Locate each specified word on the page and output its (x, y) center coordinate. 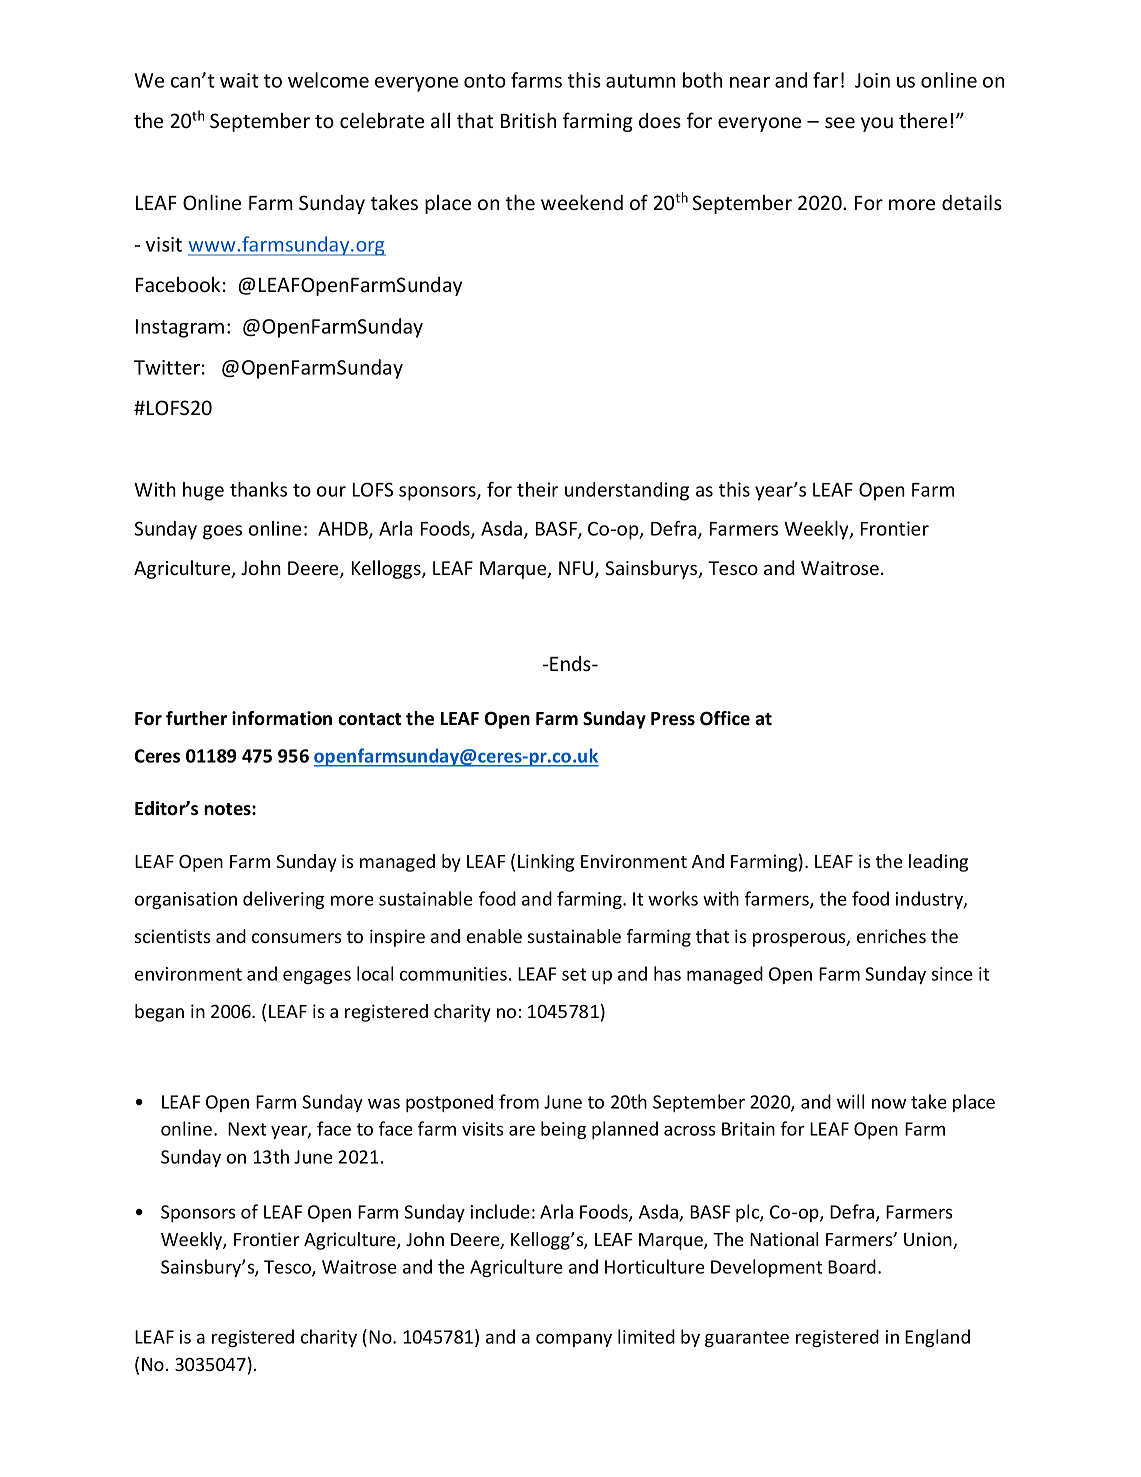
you (877, 124)
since (952, 974)
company (574, 1340)
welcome (328, 80)
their (537, 489)
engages (317, 977)
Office (725, 718)
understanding (627, 491)
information (282, 718)
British (528, 120)
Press (673, 719)
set (574, 974)
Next (247, 1129)
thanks (258, 489)
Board (852, 1266)
